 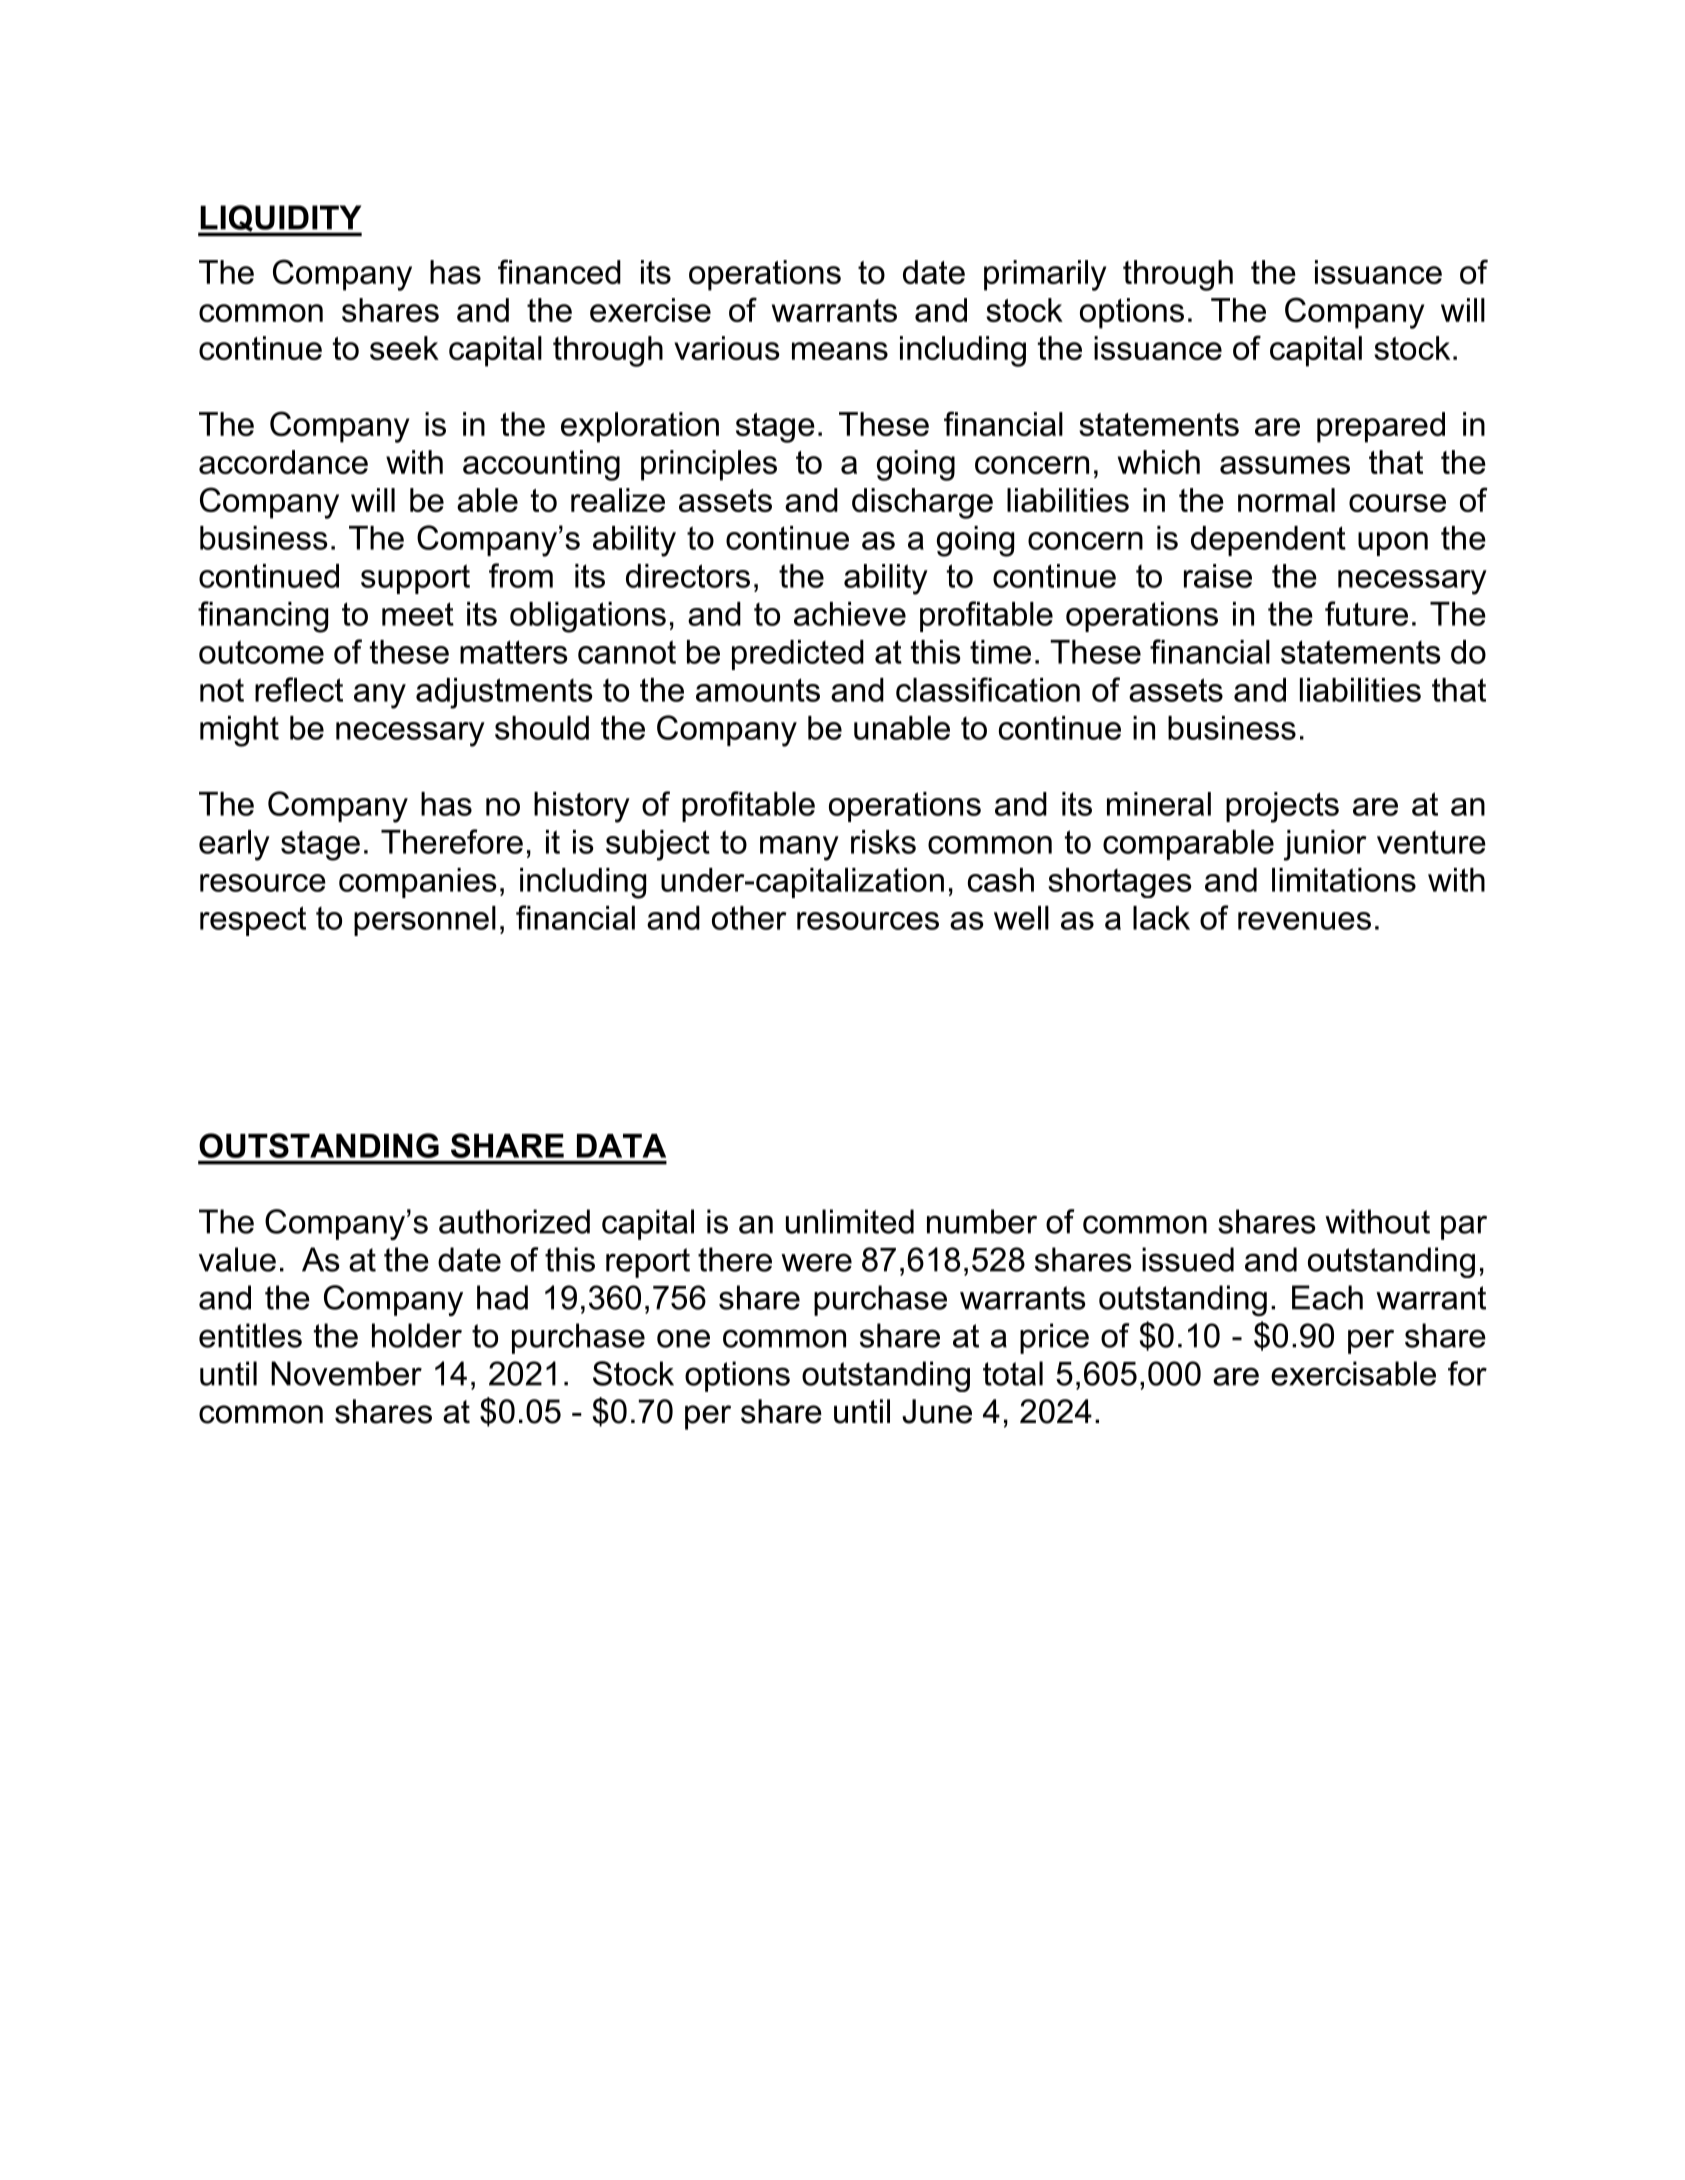 What do you see at coordinates (1304, 921) in the image?
I see `revenues` at bounding box center [1304, 921].
